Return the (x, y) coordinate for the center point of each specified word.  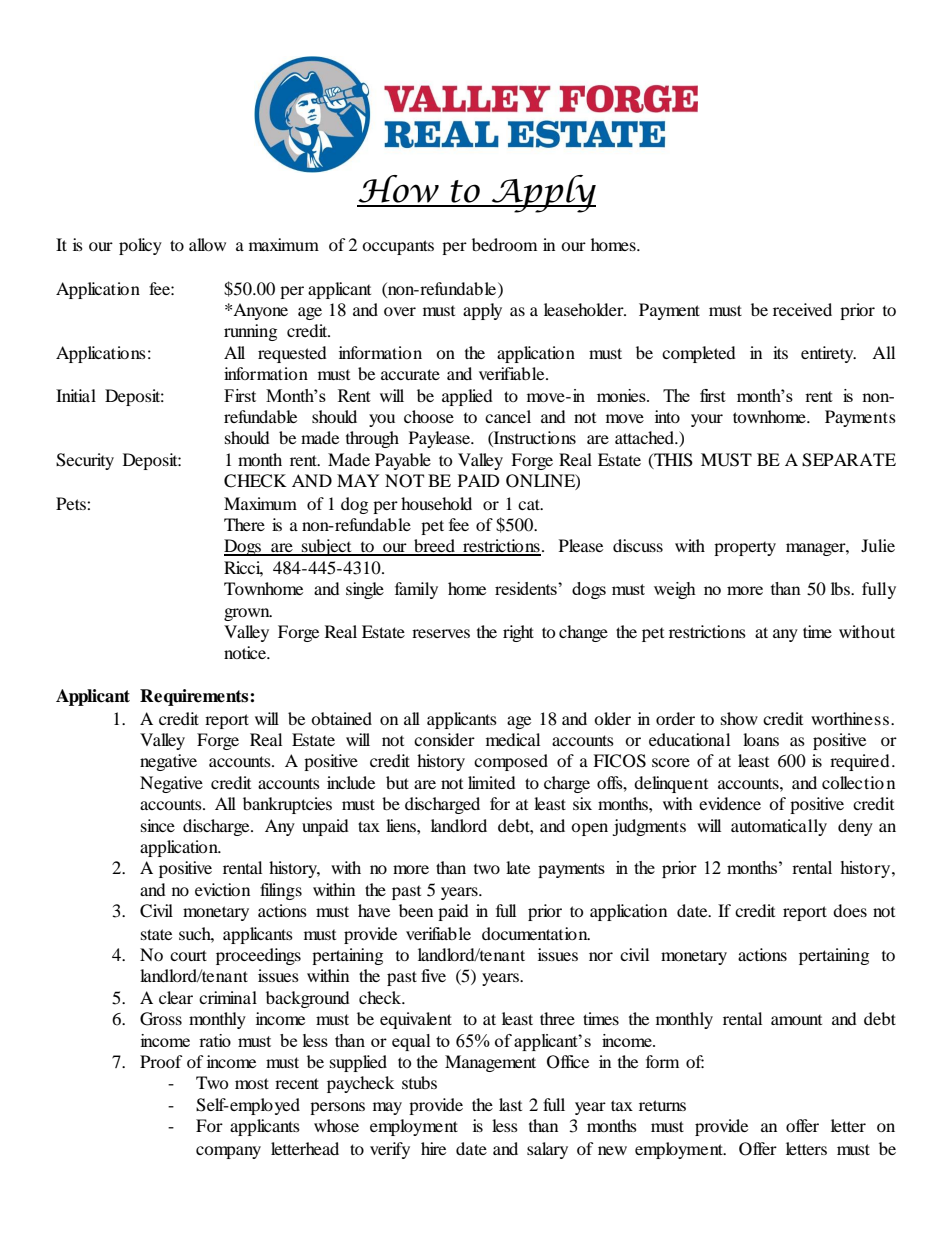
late (518, 867)
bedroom (504, 244)
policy (140, 246)
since (158, 825)
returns (662, 1105)
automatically (779, 827)
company (228, 1152)
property (745, 549)
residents (527, 588)
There (244, 524)
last (510, 1104)
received (802, 309)
